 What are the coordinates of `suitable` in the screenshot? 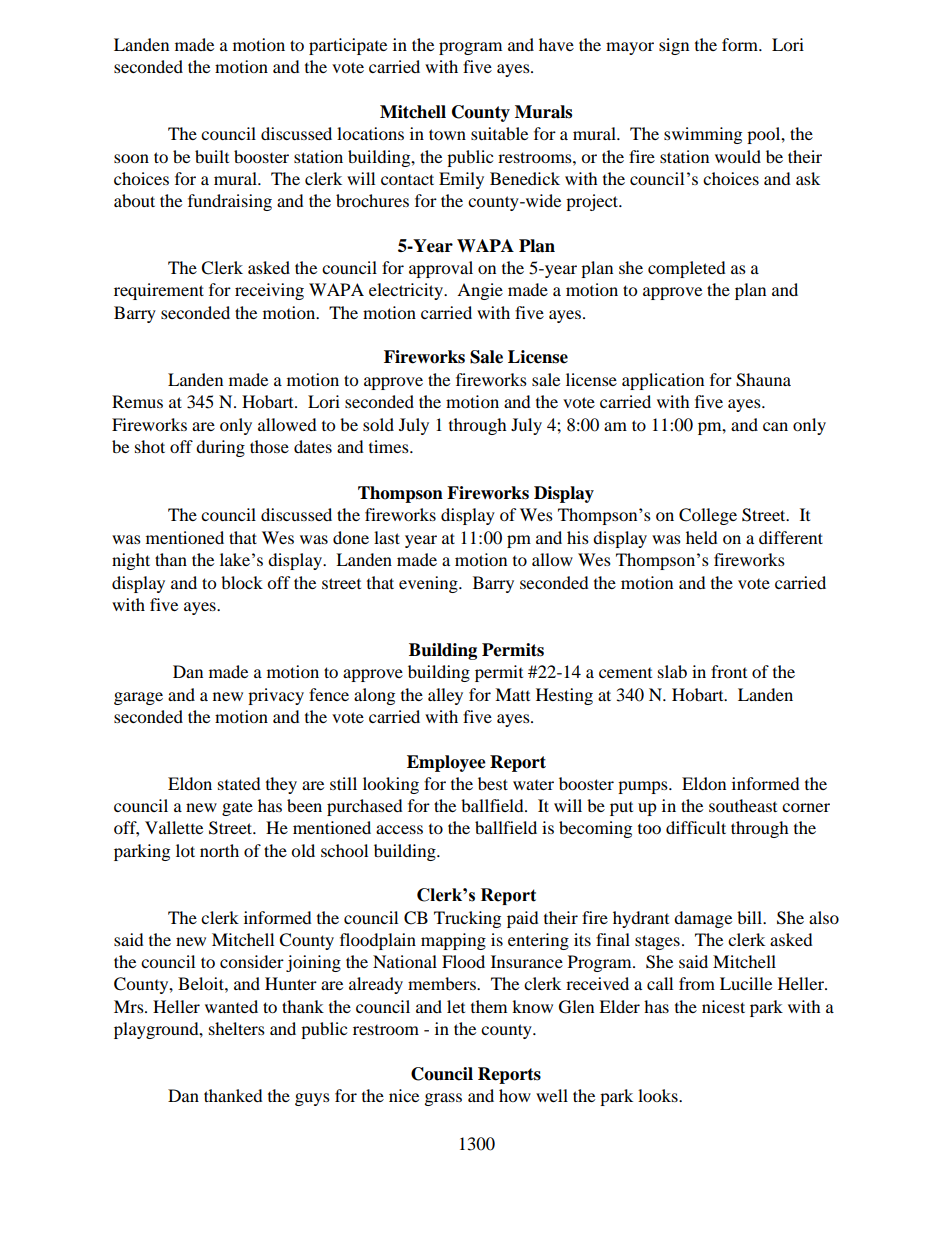 It's located at (499, 133).
